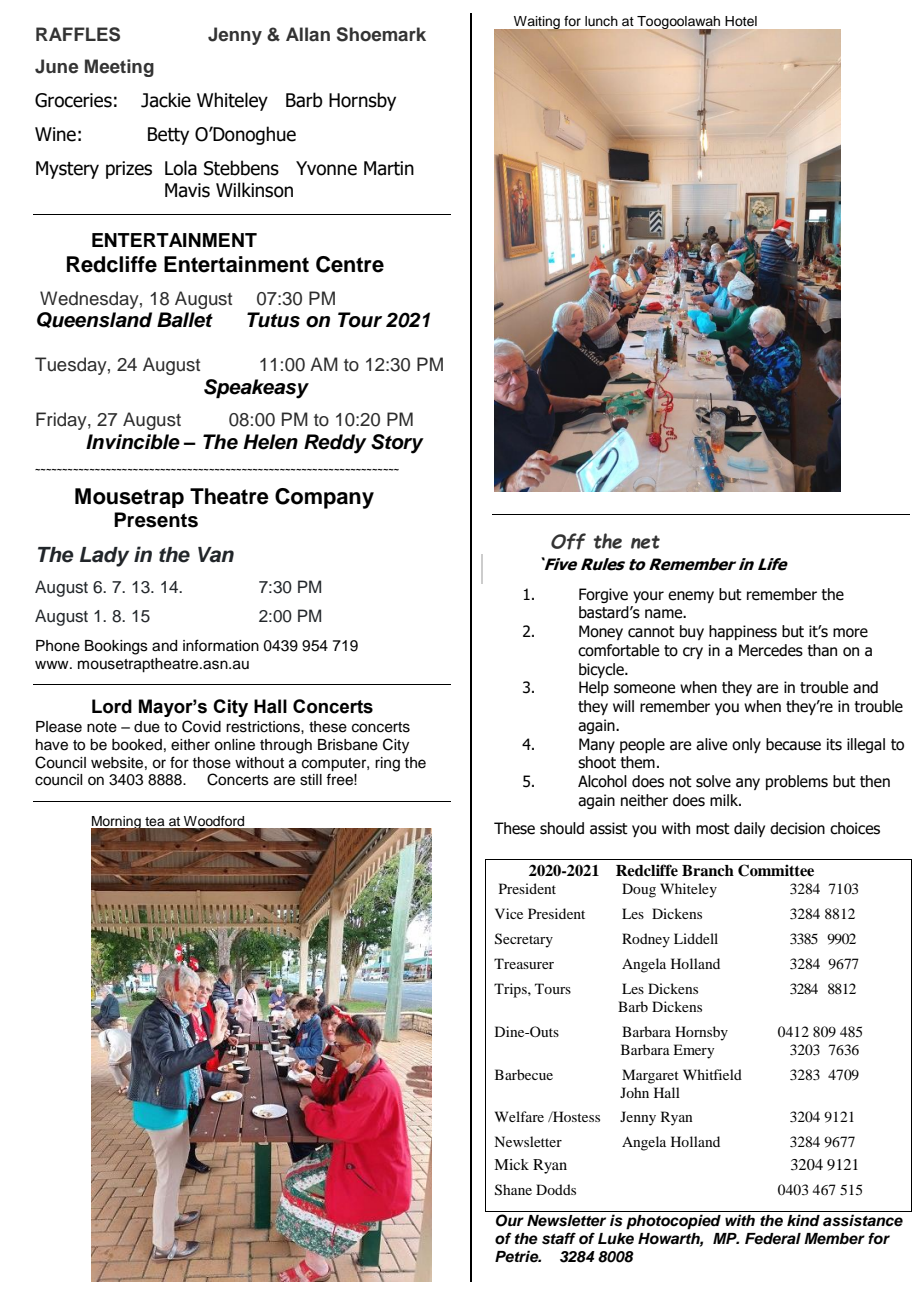  Describe the element at coordinates (645, 542) in the document. I see `net` at that location.
